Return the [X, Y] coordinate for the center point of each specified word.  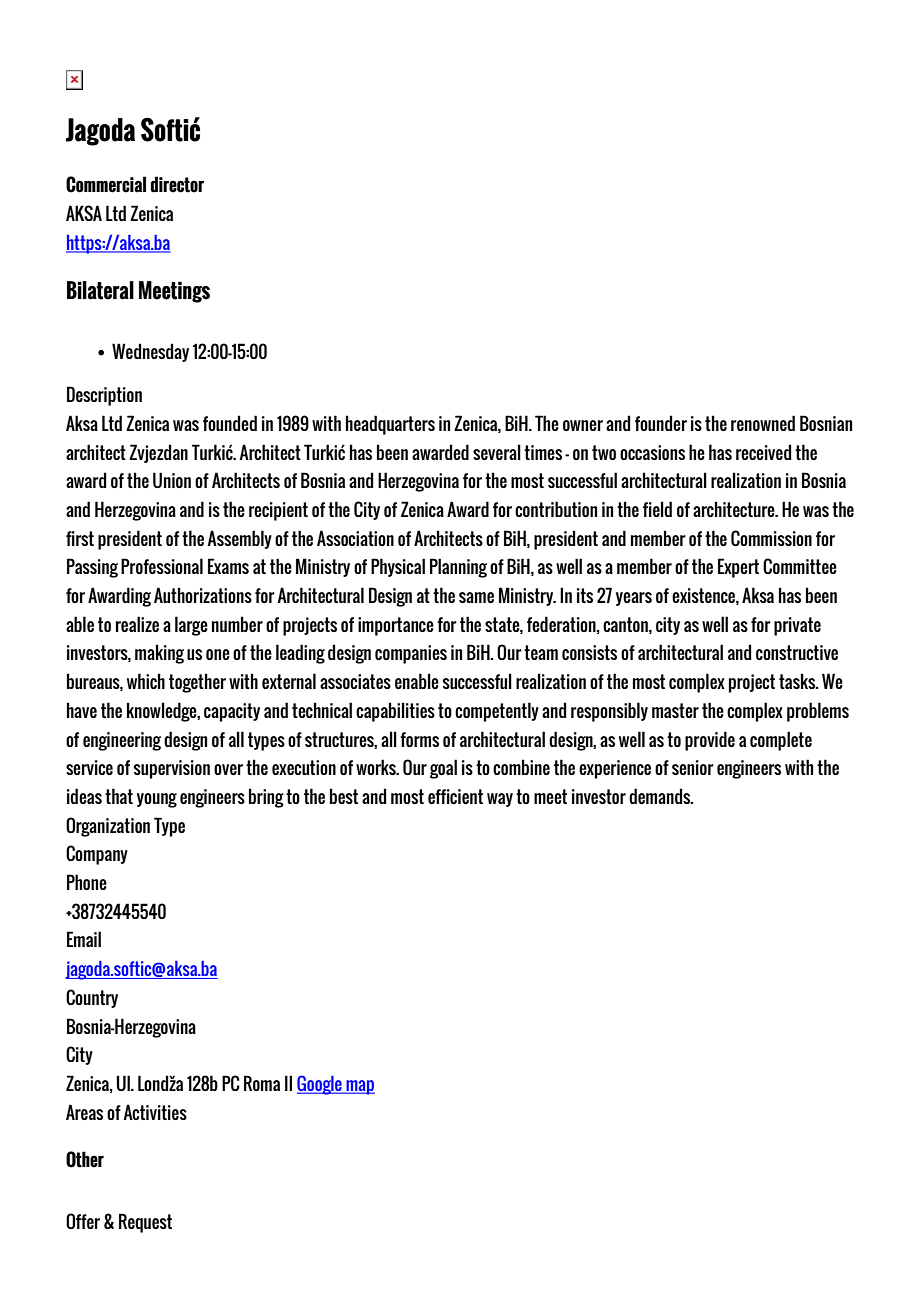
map [359, 1087]
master [675, 710]
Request [145, 1223]
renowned [763, 423]
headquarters [390, 425]
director [177, 184]
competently [497, 712]
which [146, 681]
